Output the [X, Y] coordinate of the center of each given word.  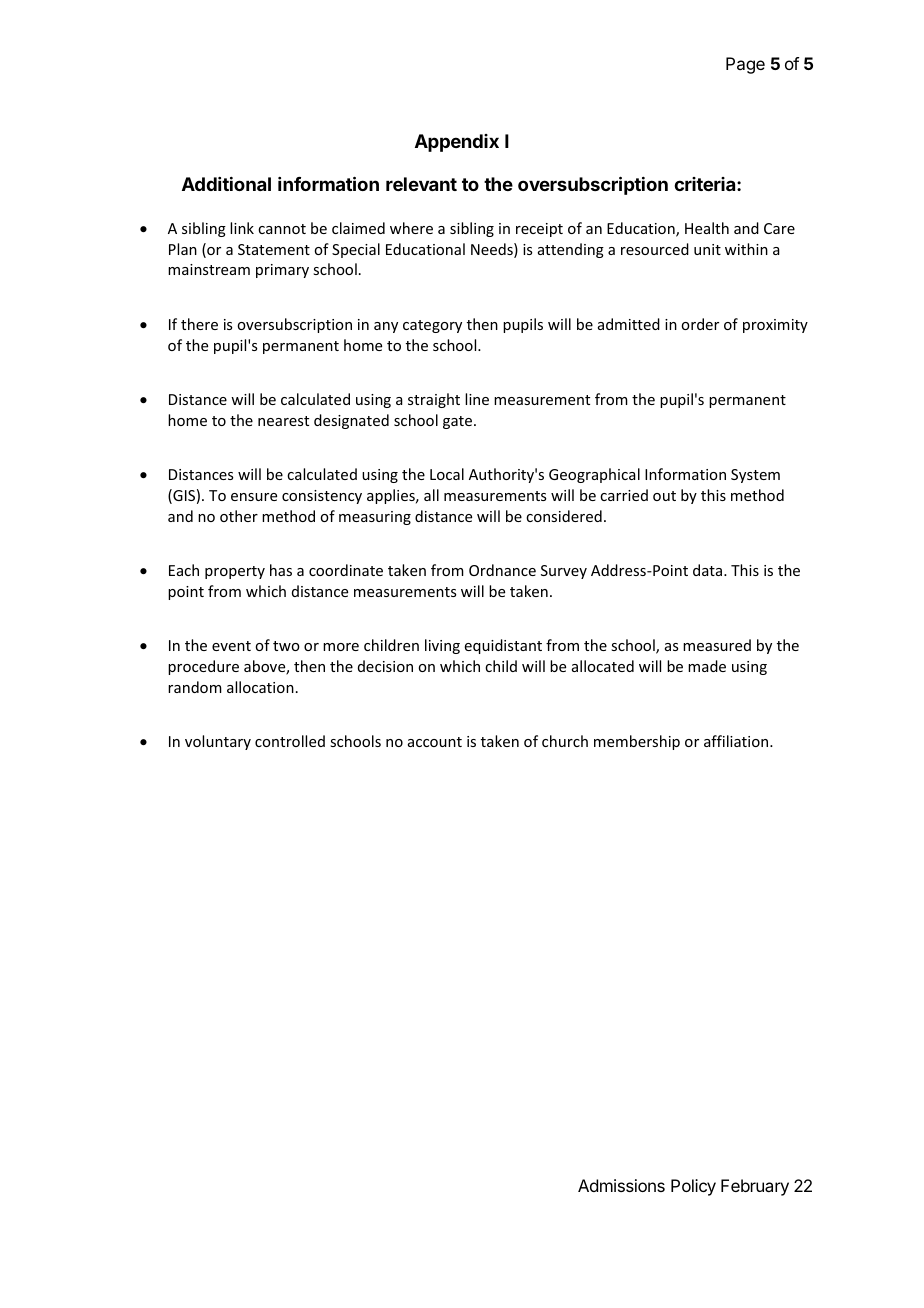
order [700, 324]
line [477, 399]
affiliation [737, 741]
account [435, 742]
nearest [283, 421]
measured [717, 645]
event [231, 646]
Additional [226, 184]
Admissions [621, 1185]
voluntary [218, 742]
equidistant [503, 646]
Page [745, 65]
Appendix [457, 143]
